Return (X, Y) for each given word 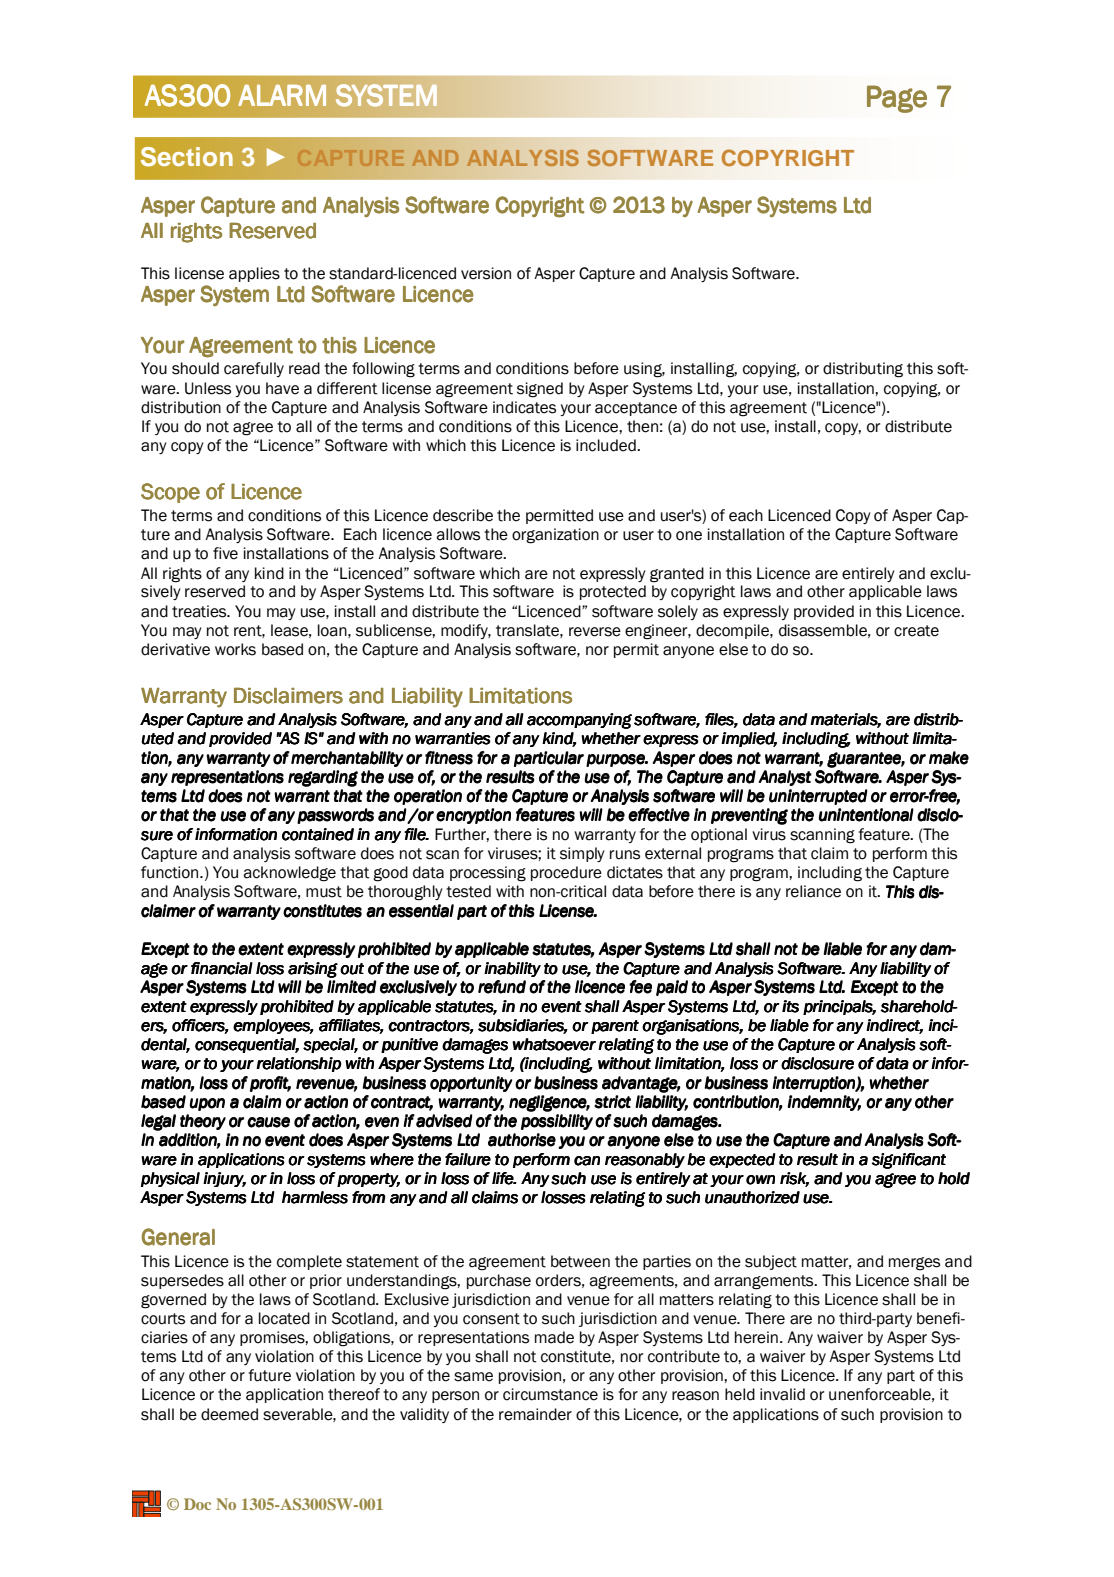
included (607, 445)
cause (268, 1122)
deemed (229, 1414)
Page (897, 99)
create (916, 631)
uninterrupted (818, 797)
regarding (323, 778)
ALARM (282, 95)
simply (582, 854)
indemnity (824, 1103)
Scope (170, 493)
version (486, 273)
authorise (522, 1140)
